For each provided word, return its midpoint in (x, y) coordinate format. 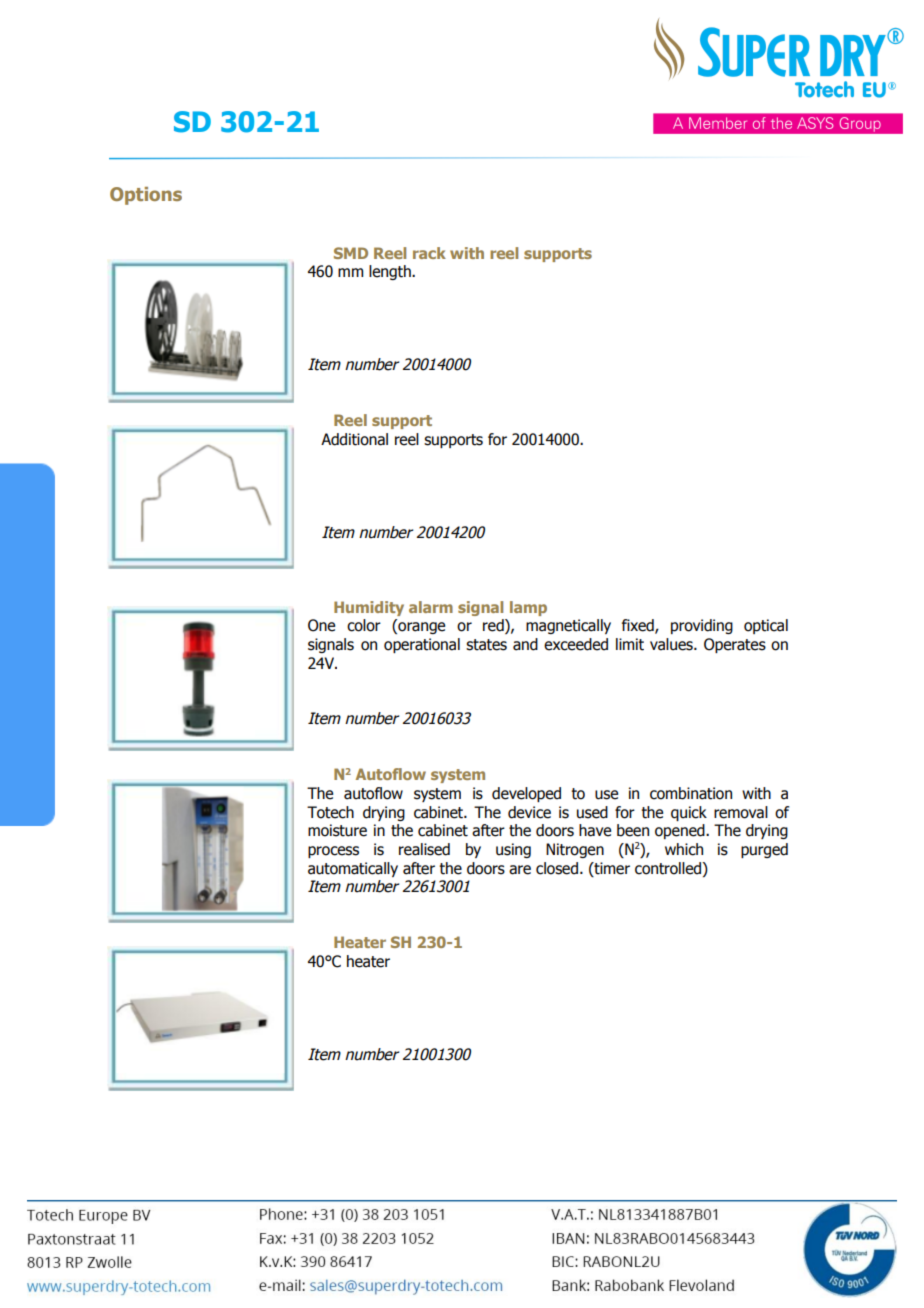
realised (424, 849)
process (333, 852)
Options (146, 196)
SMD (351, 253)
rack (429, 253)
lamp (528, 608)
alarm (431, 607)
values (672, 644)
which (684, 849)
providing (702, 626)
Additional (354, 439)
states (486, 645)
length (391, 272)
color (364, 625)
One (321, 625)
